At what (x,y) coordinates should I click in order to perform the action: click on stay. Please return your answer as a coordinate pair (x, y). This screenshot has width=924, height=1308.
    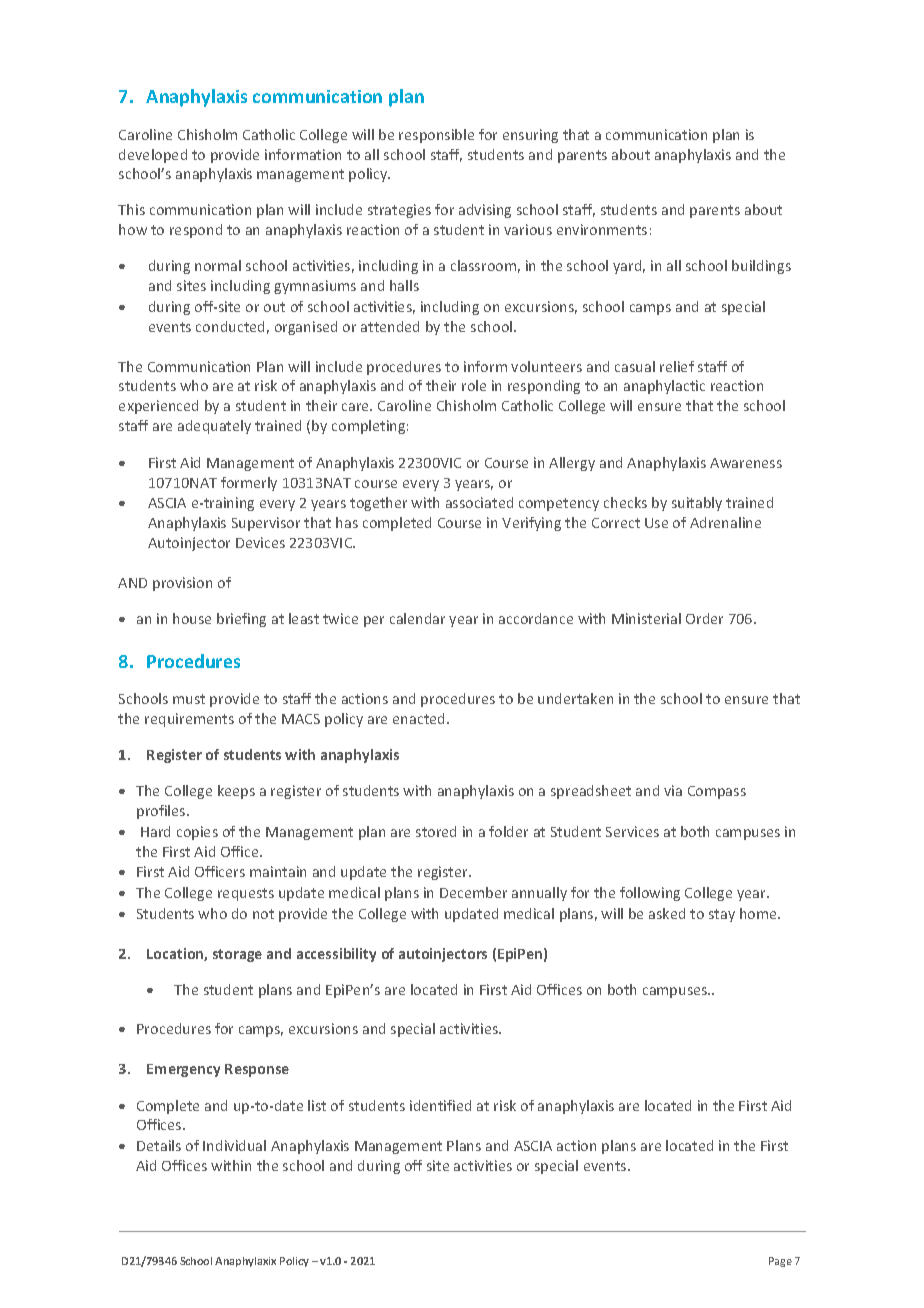
    Looking at the image, I should click on (722, 915).
